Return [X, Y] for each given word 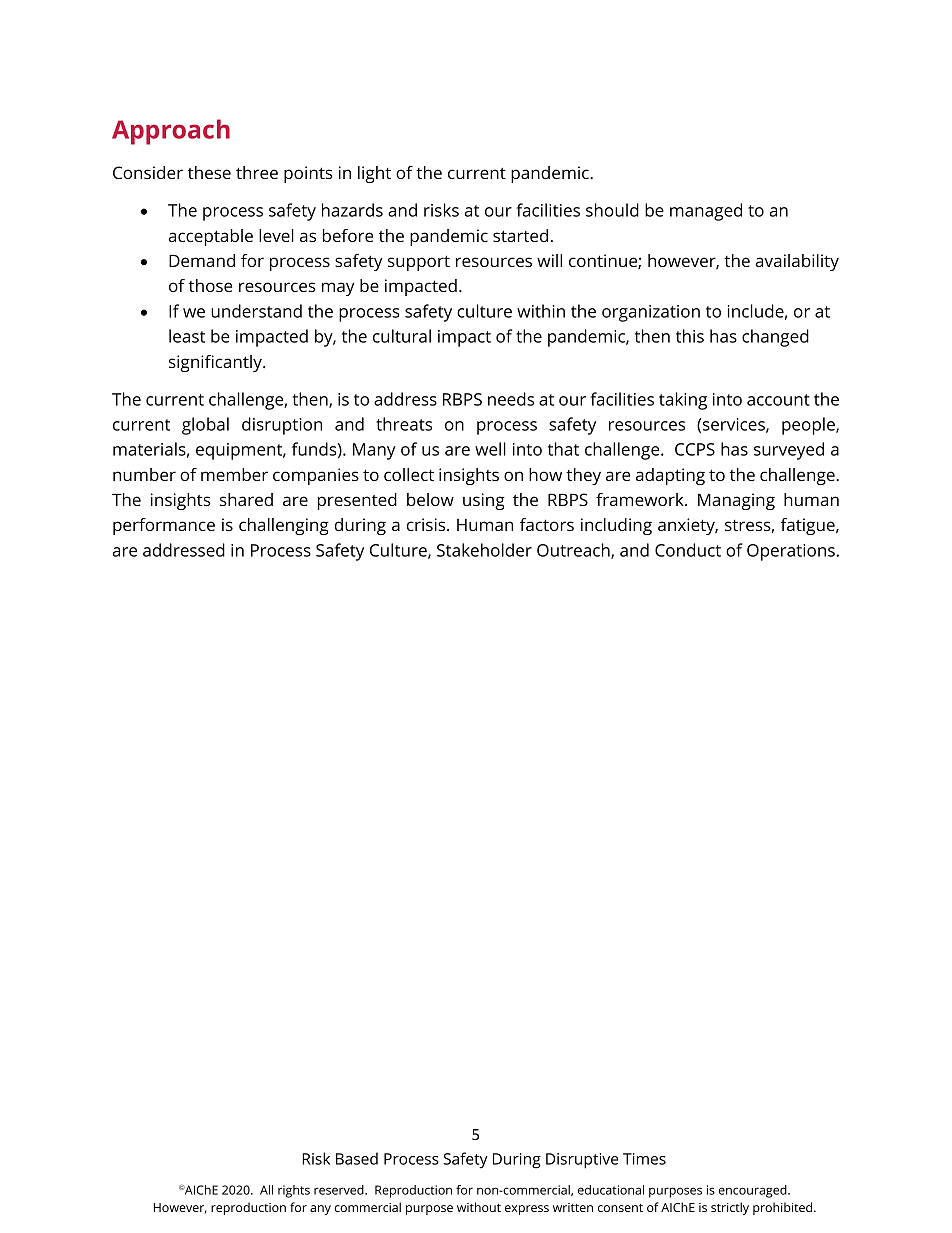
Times [644, 1159]
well [490, 449]
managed [706, 212]
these [209, 172]
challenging [284, 526]
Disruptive [582, 1161]
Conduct [688, 550]
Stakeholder [484, 550]
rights [294, 1191]
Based [357, 1158]
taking [683, 401]
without [479, 1207]
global [205, 426]
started [520, 235]
